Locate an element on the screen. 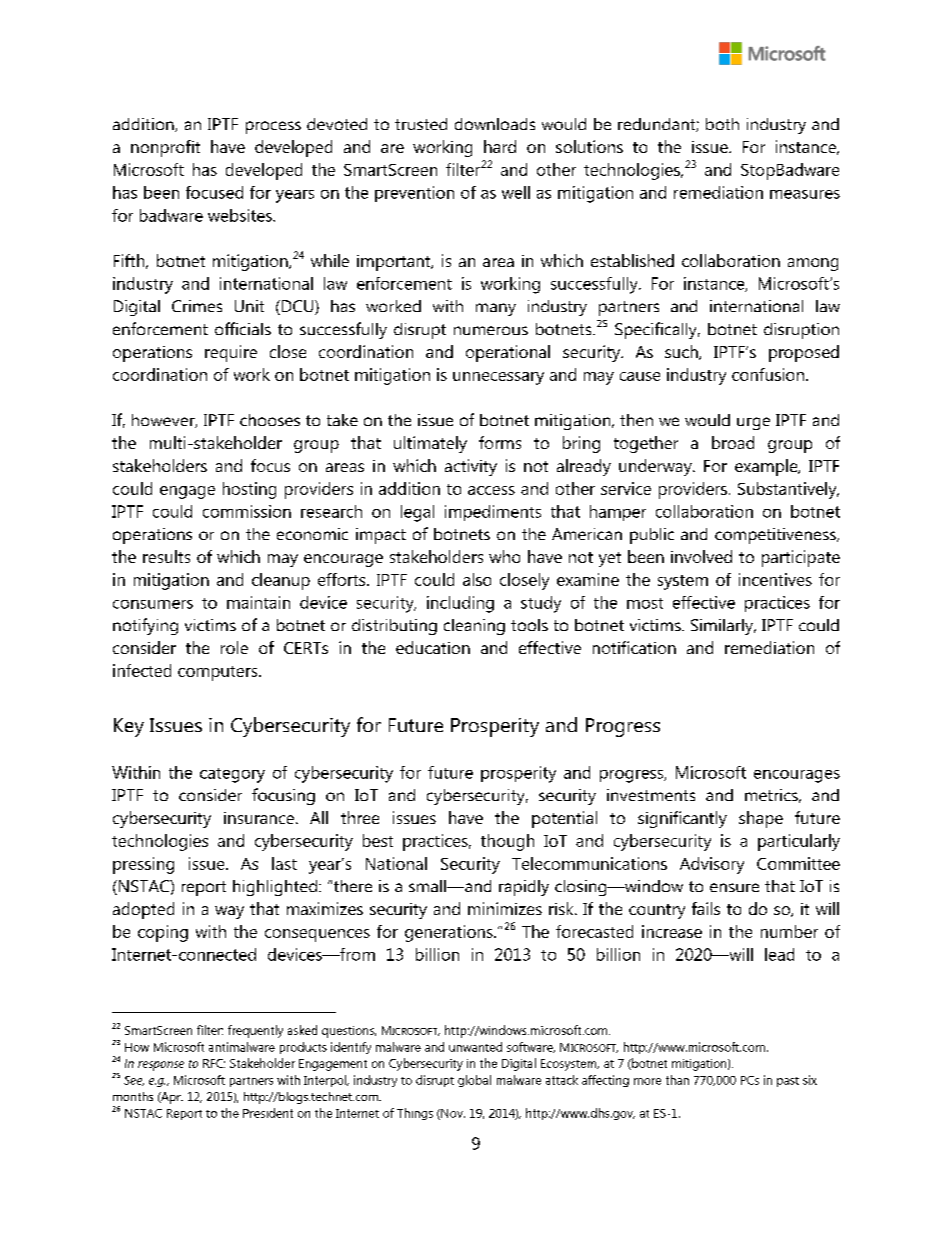 This screenshot has height=1233, width=952. both is located at coordinates (722, 124).
